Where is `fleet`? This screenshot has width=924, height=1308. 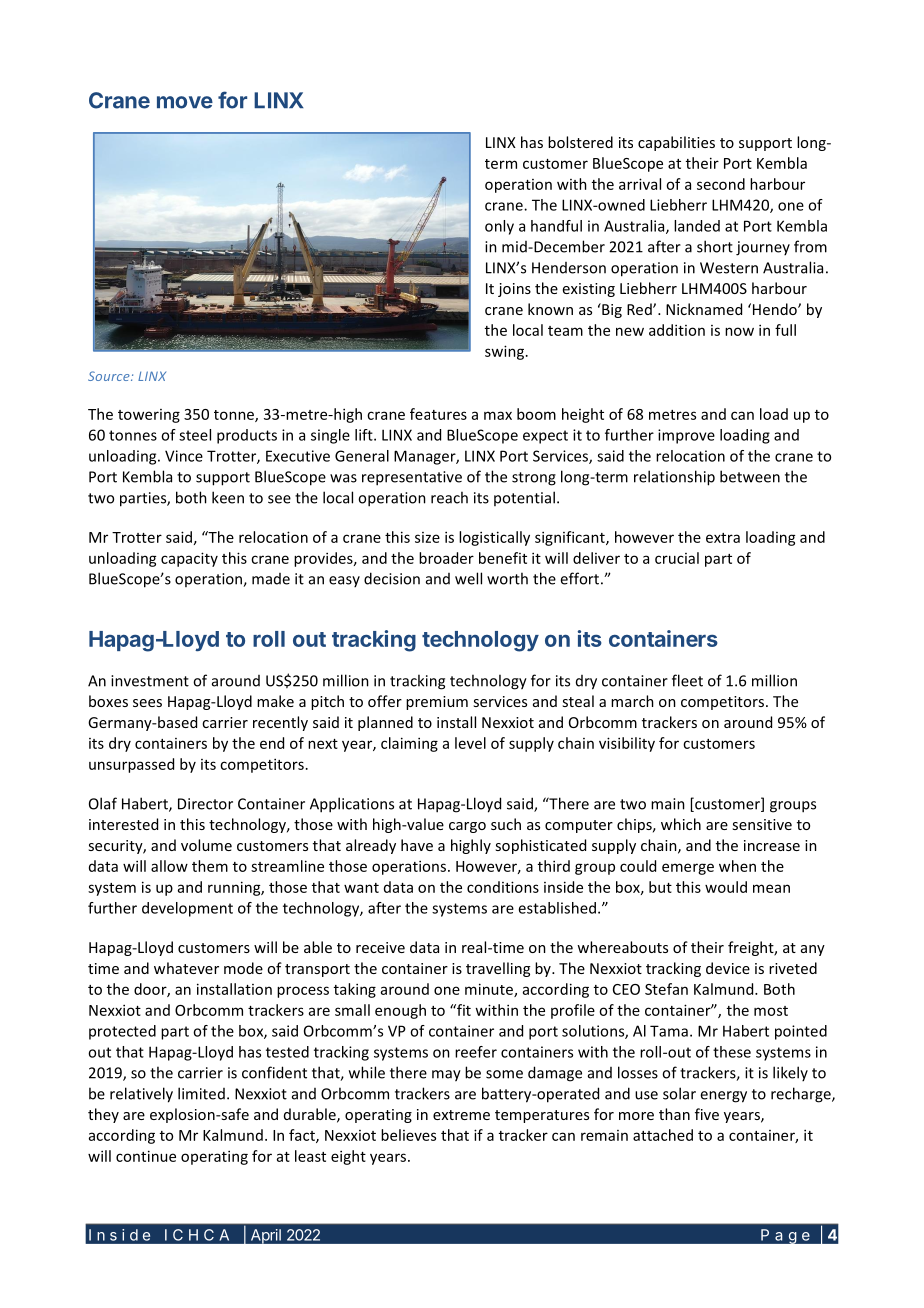
fleet is located at coordinates (687, 680).
